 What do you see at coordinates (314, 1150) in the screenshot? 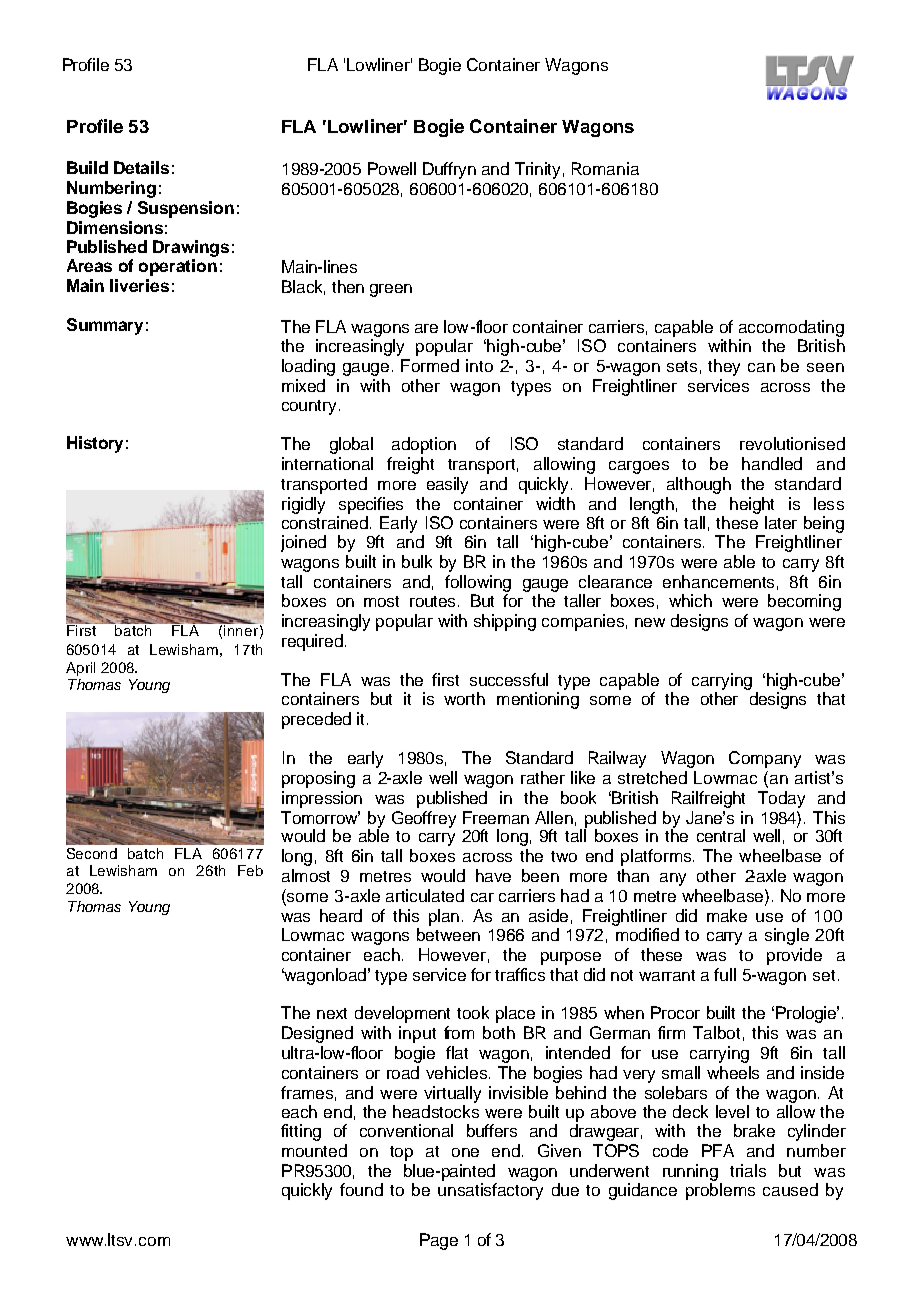
I see `mounted` at bounding box center [314, 1150].
